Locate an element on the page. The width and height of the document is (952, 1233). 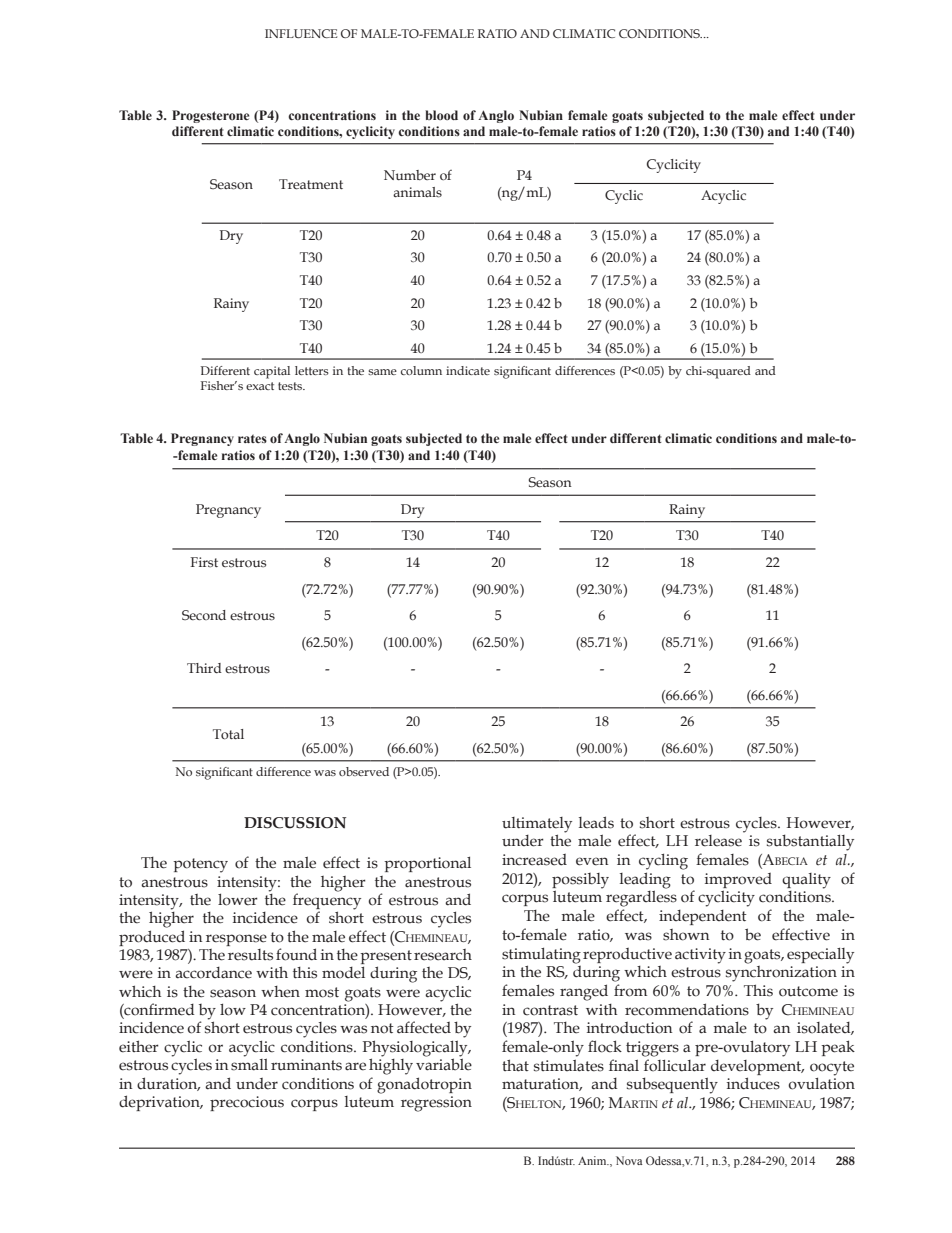
Second is located at coordinates (204, 615).
